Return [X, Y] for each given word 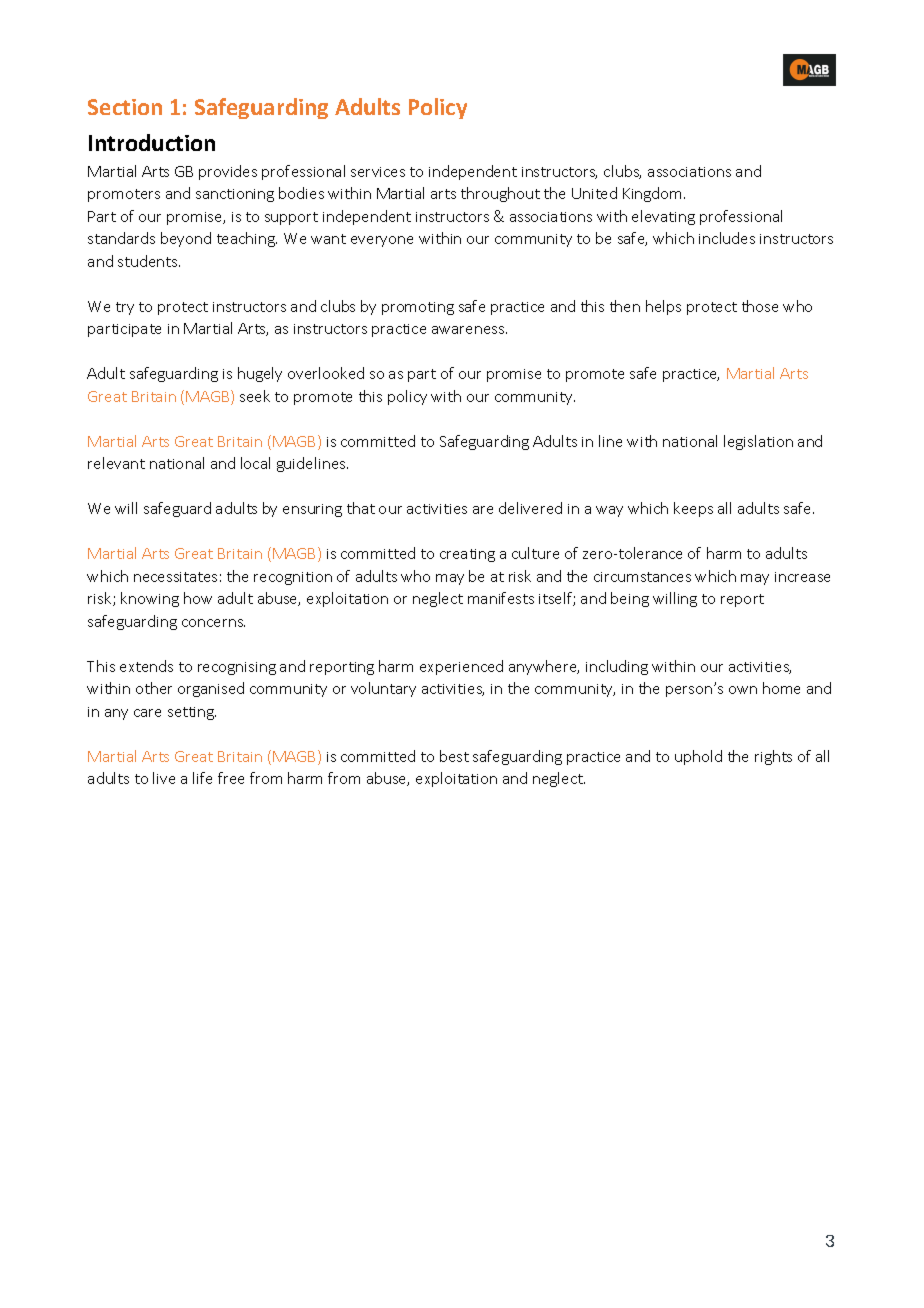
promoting [418, 308]
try [125, 308]
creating [467, 555]
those [760, 306]
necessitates [175, 577]
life [202, 778]
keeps [693, 509]
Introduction [152, 142]
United [594, 193]
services [378, 172]
